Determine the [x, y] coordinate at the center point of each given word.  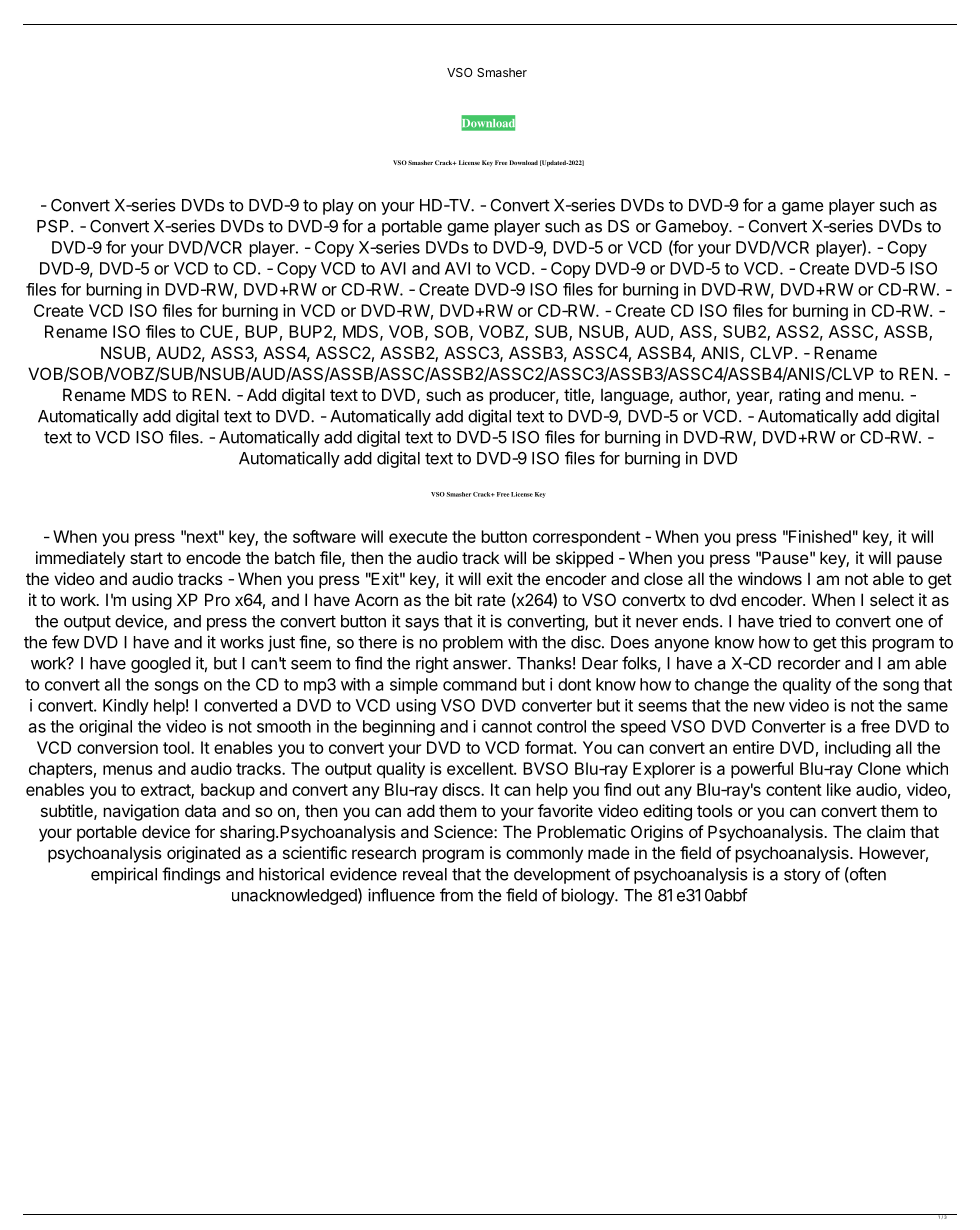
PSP [54, 226]
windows [770, 578]
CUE [216, 331]
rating [799, 396]
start [146, 558]
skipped [584, 559]
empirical [124, 875]
